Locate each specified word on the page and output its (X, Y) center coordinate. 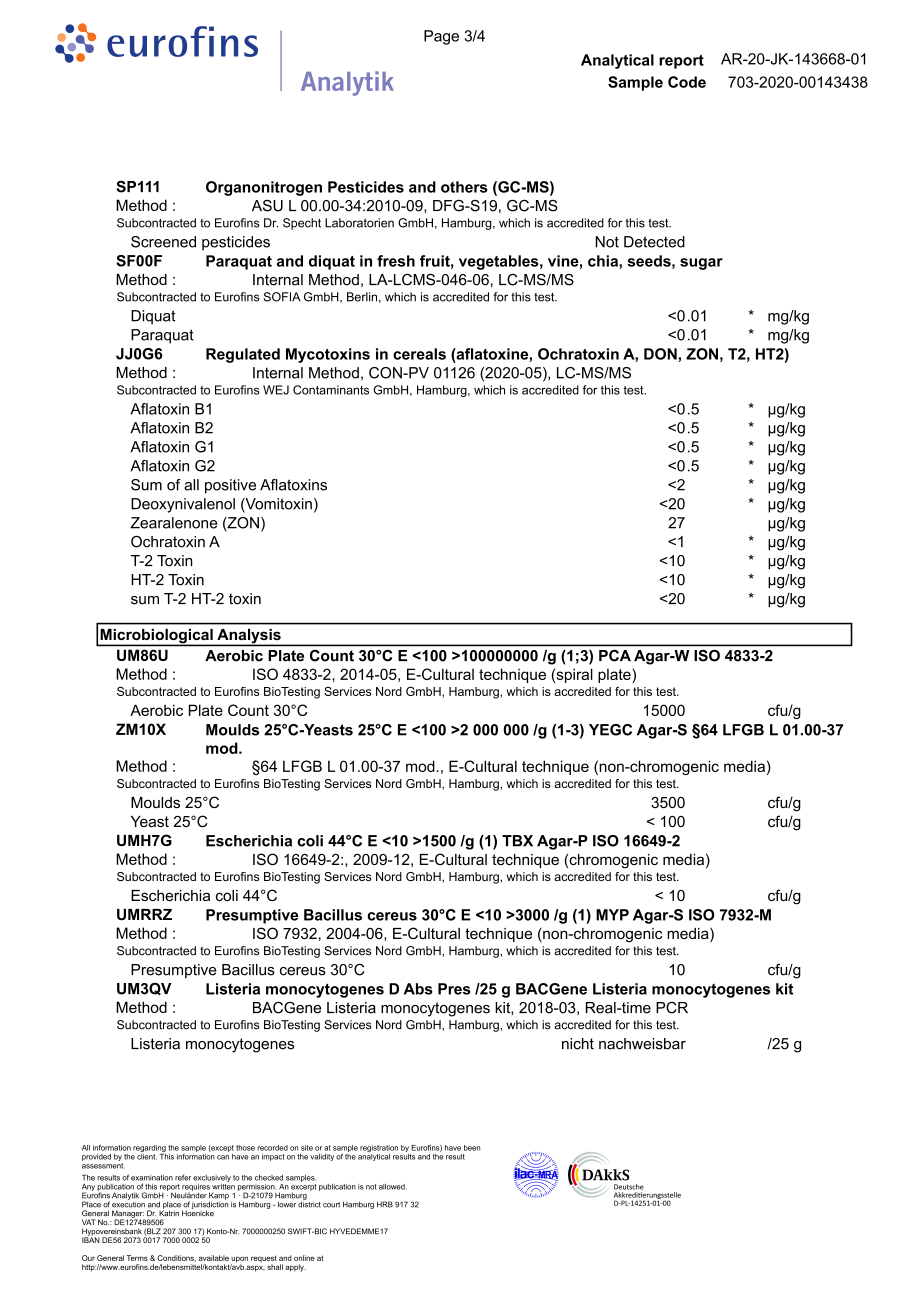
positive (230, 486)
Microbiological (156, 637)
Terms (137, 1258)
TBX (517, 841)
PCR (672, 1008)
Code (687, 82)
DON (660, 354)
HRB (385, 1204)
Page (441, 37)
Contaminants (331, 390)
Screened (163, 242)
